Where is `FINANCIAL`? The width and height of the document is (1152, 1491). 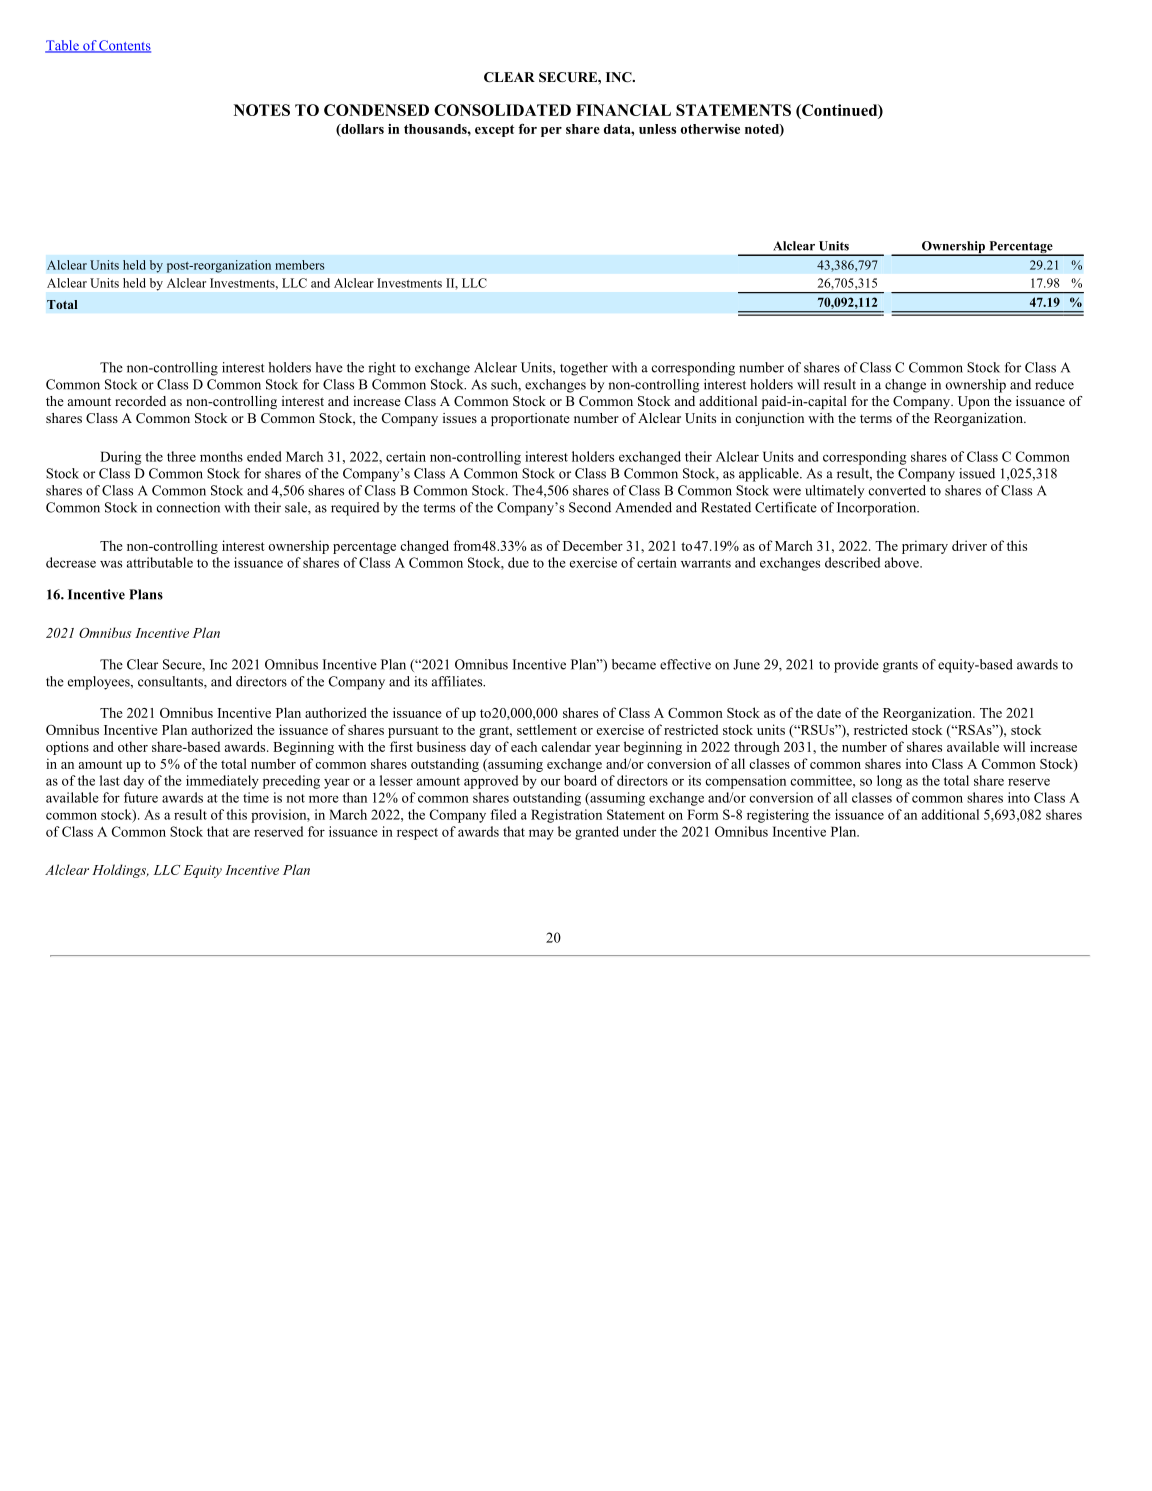
FINANCIAL is located at coordinates (623, 110).
